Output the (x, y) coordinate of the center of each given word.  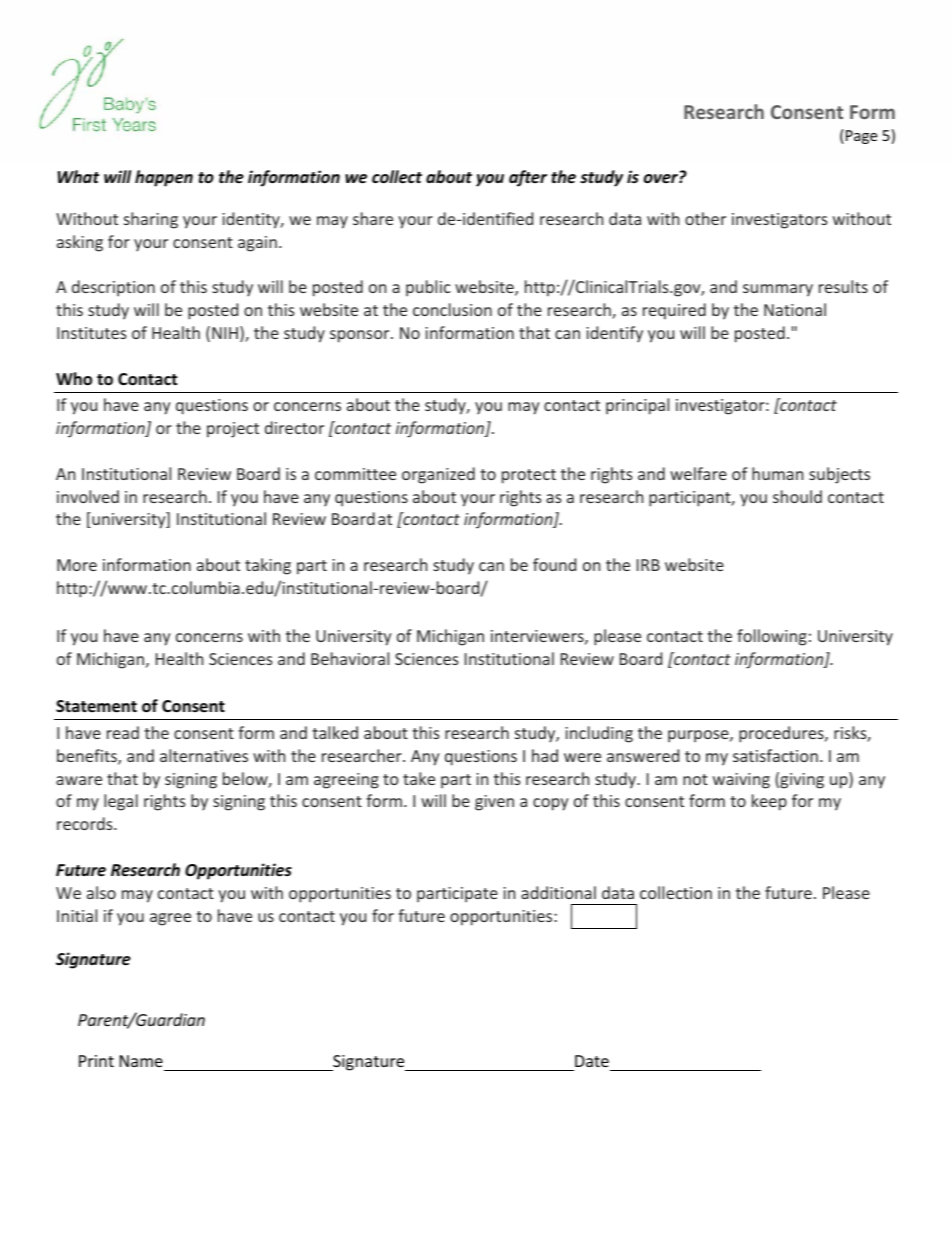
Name (142, 1063)
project (233, 430)
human (777, 473)
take (419, 778)
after (528, 178)
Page (861, 137)
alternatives (204, 755)
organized (438, 475)
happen (164, 178)
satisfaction (775, 755)
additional (558, 892)
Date (592, 1063)
